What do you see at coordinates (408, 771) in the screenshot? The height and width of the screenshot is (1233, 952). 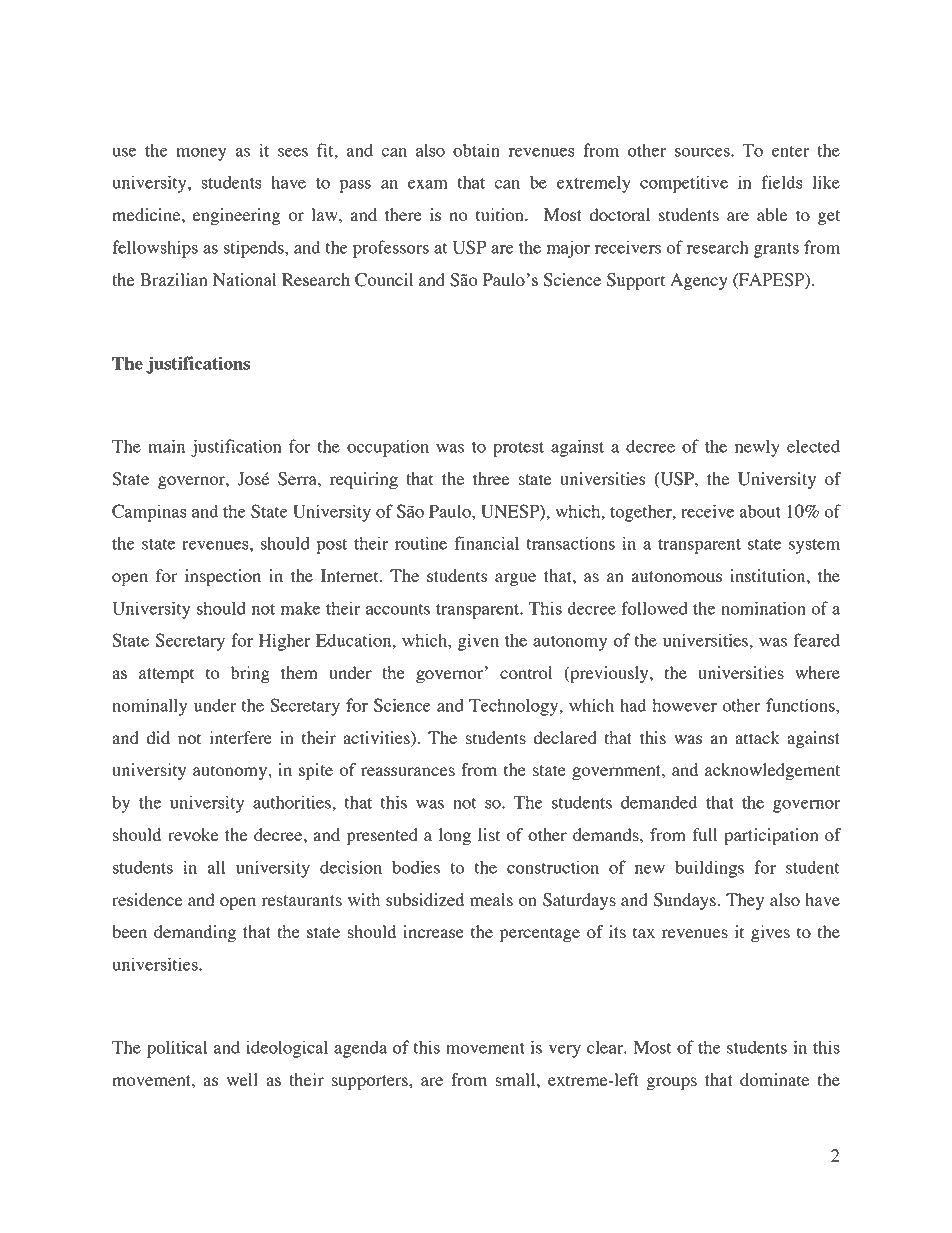 I see `reassurances` at bounding box center [408, 771].
